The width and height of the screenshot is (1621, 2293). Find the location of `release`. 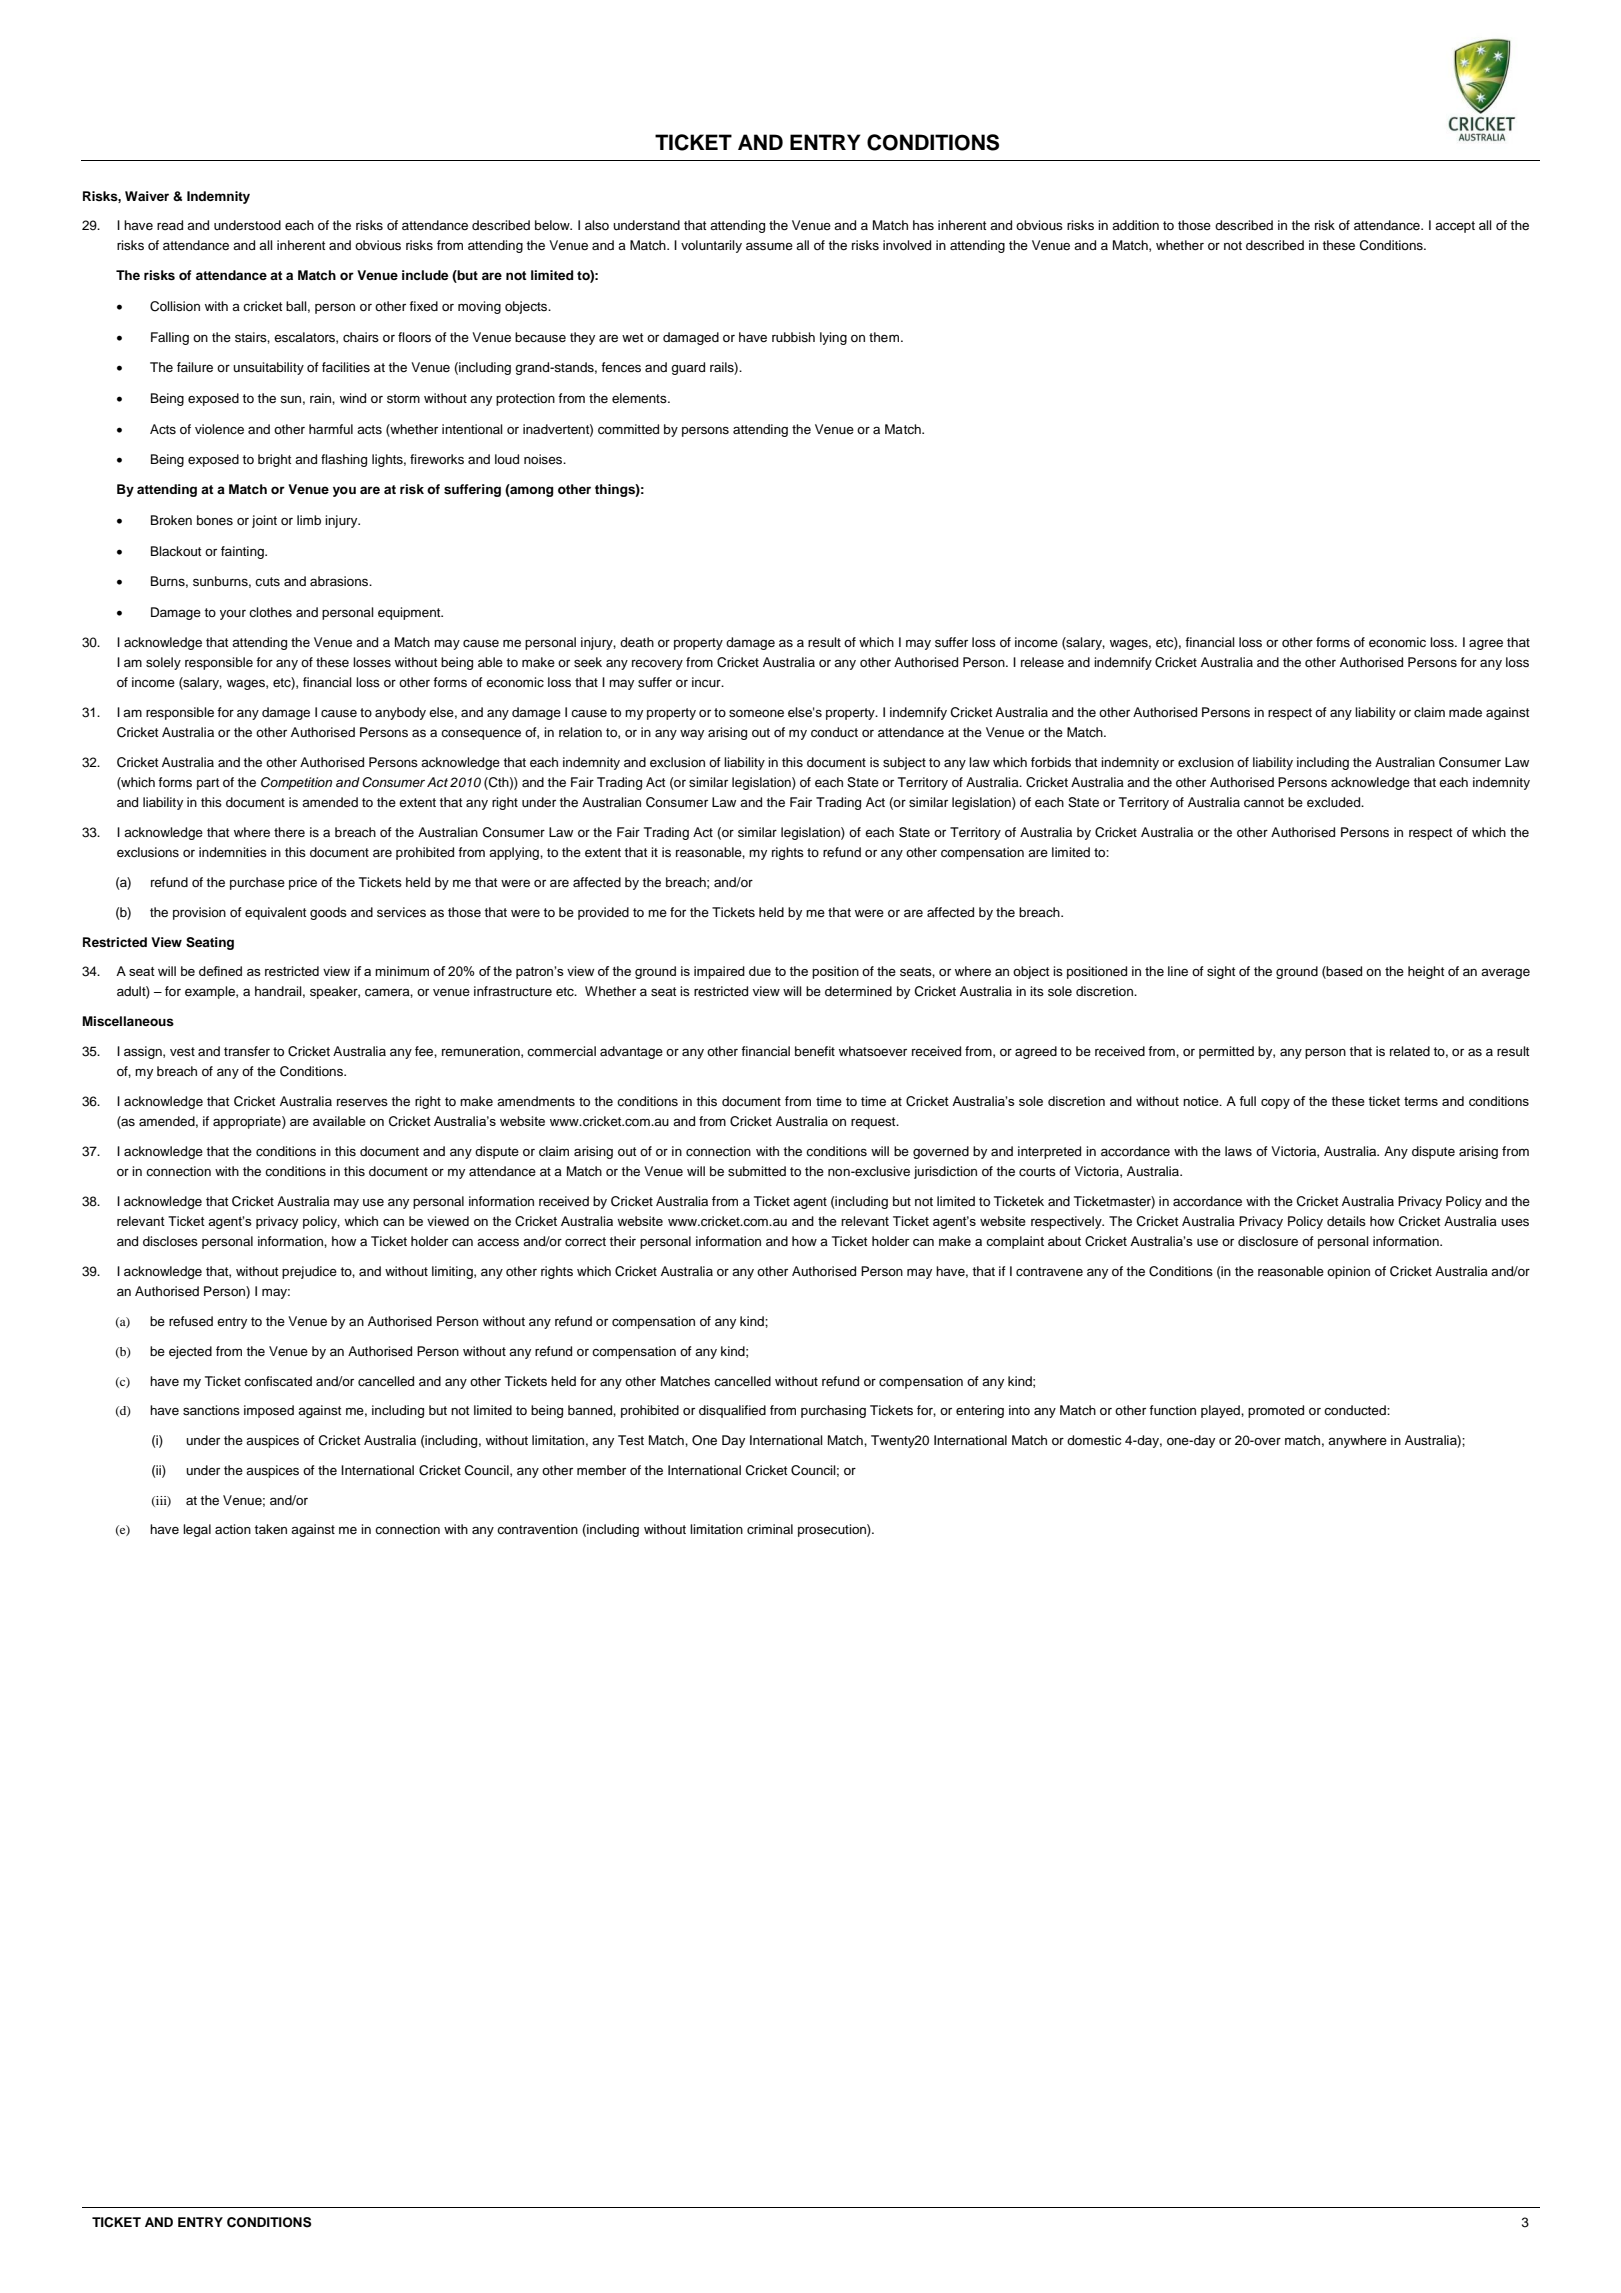

release is located at coordinates (1042, 662).
